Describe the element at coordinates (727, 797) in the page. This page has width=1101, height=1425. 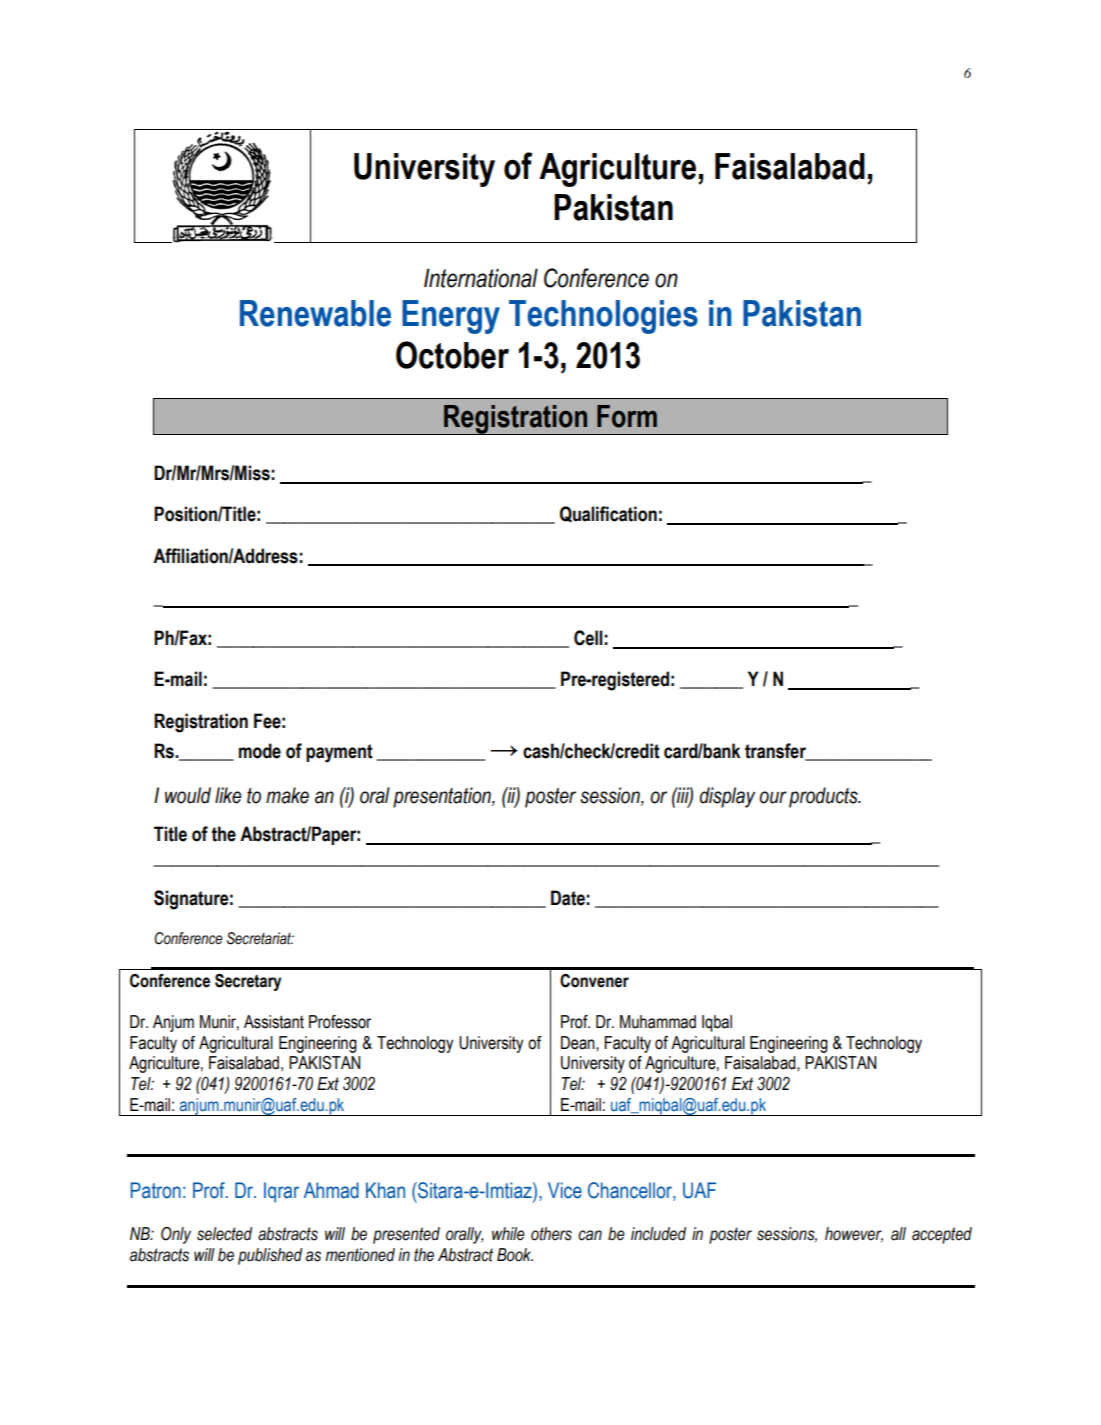
I see `display` at that location.
